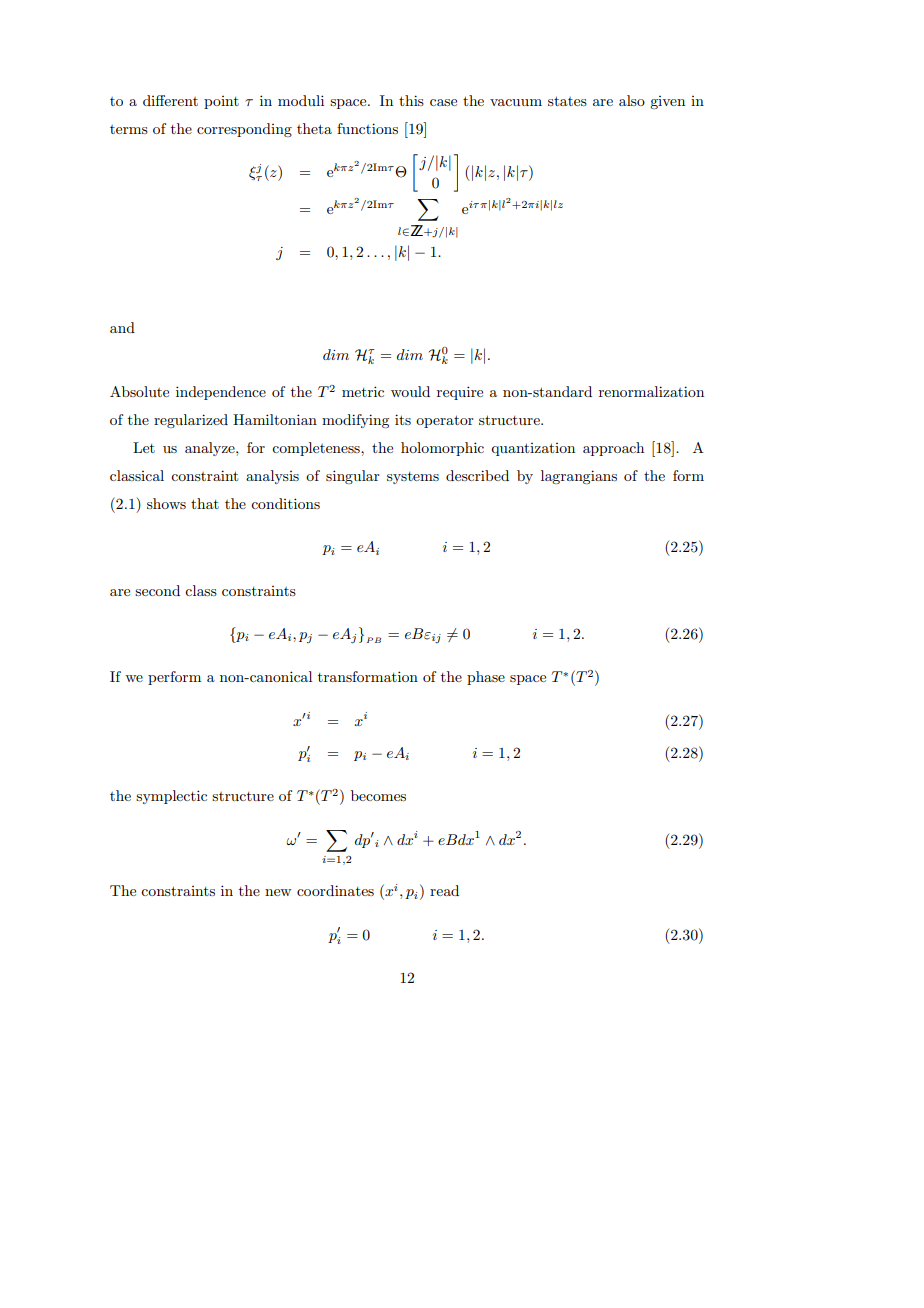 The image size is (924, 1308). I want to click on new, so click(278, 892).
